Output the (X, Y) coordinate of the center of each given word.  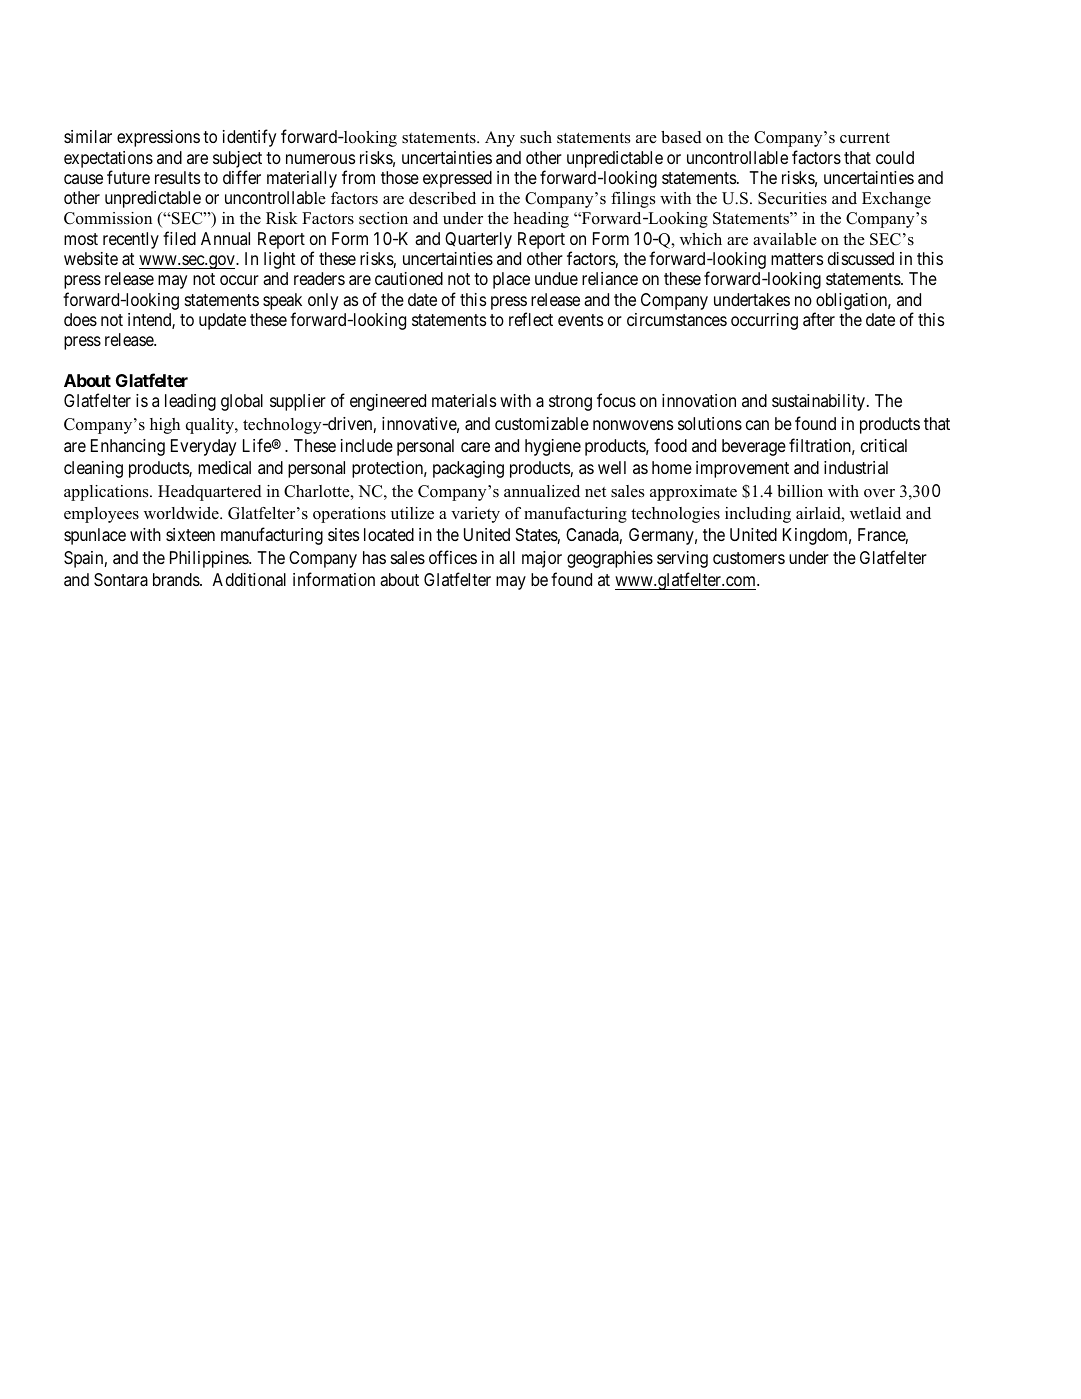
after (819, 319)
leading (190, 402)
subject (237, 159)
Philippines (210, 559)
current (865, 138)
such (536, 137)
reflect (531, 319)
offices (453, 557)
